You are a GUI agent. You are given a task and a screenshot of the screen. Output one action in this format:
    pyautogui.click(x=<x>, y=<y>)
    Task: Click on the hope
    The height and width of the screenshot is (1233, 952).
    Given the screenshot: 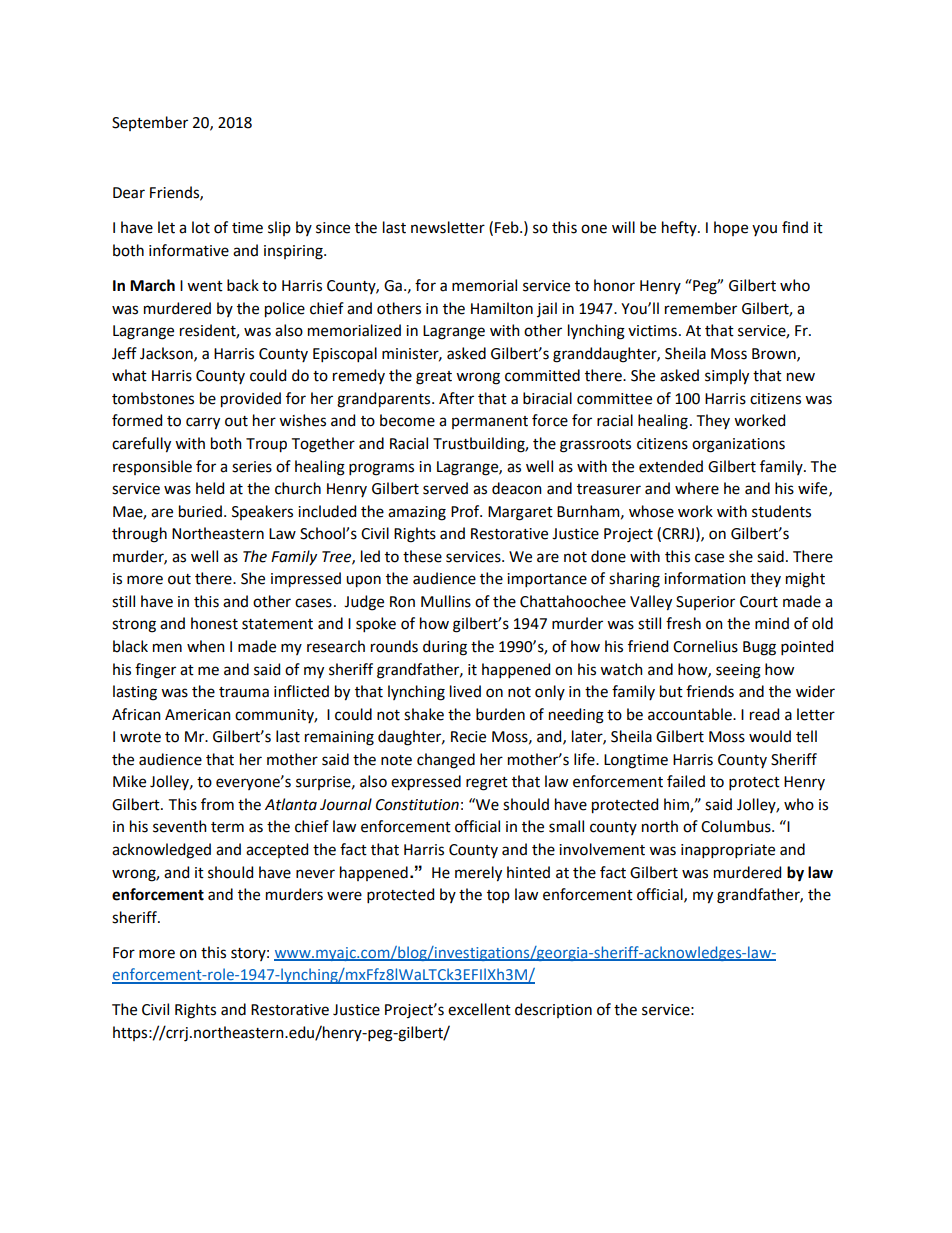 What is the action you would take?
    pyautogui.click(x=731, y=228)
